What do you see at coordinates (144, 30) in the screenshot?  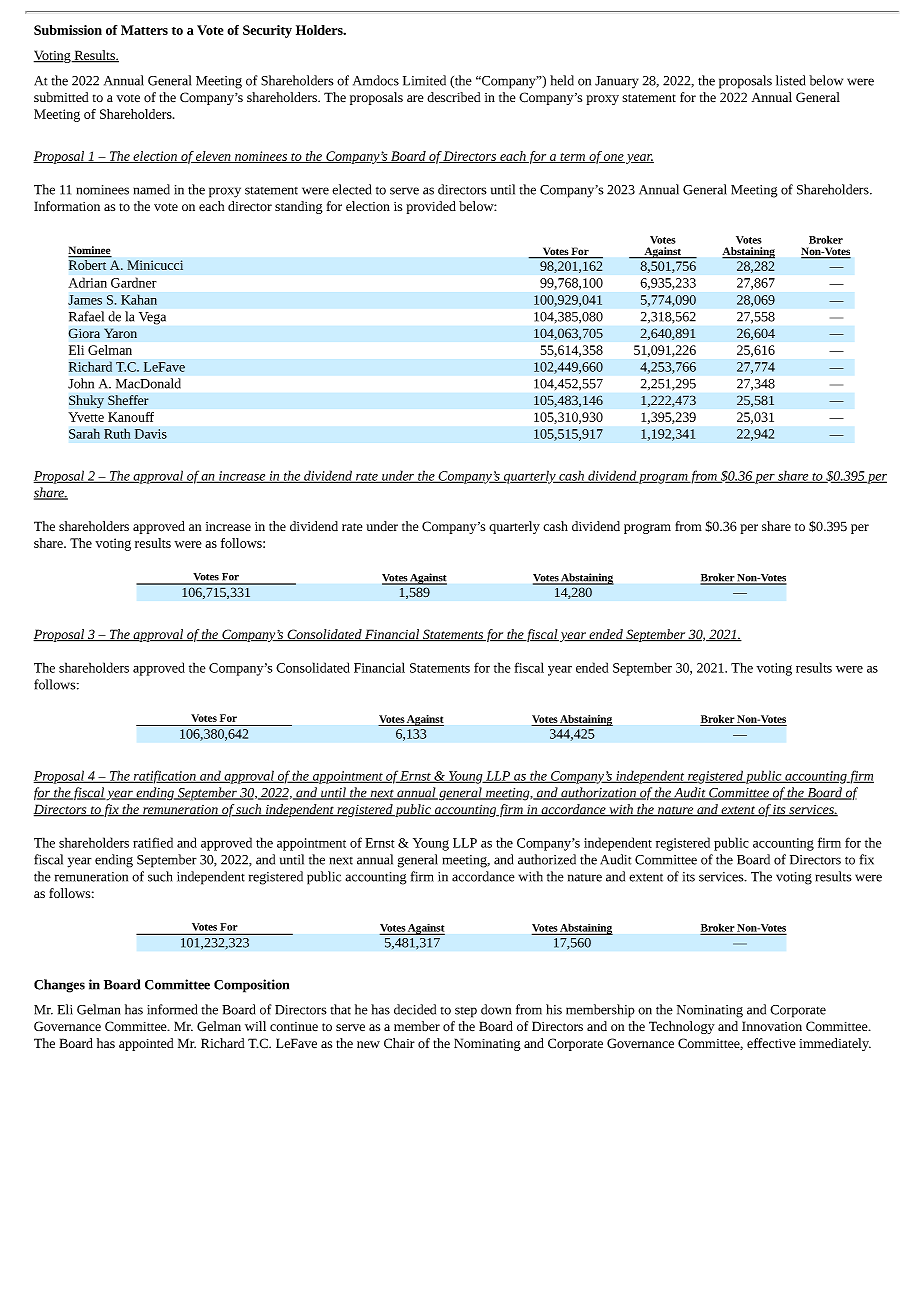 I see `Matters` at bounding box center [144, 30].
